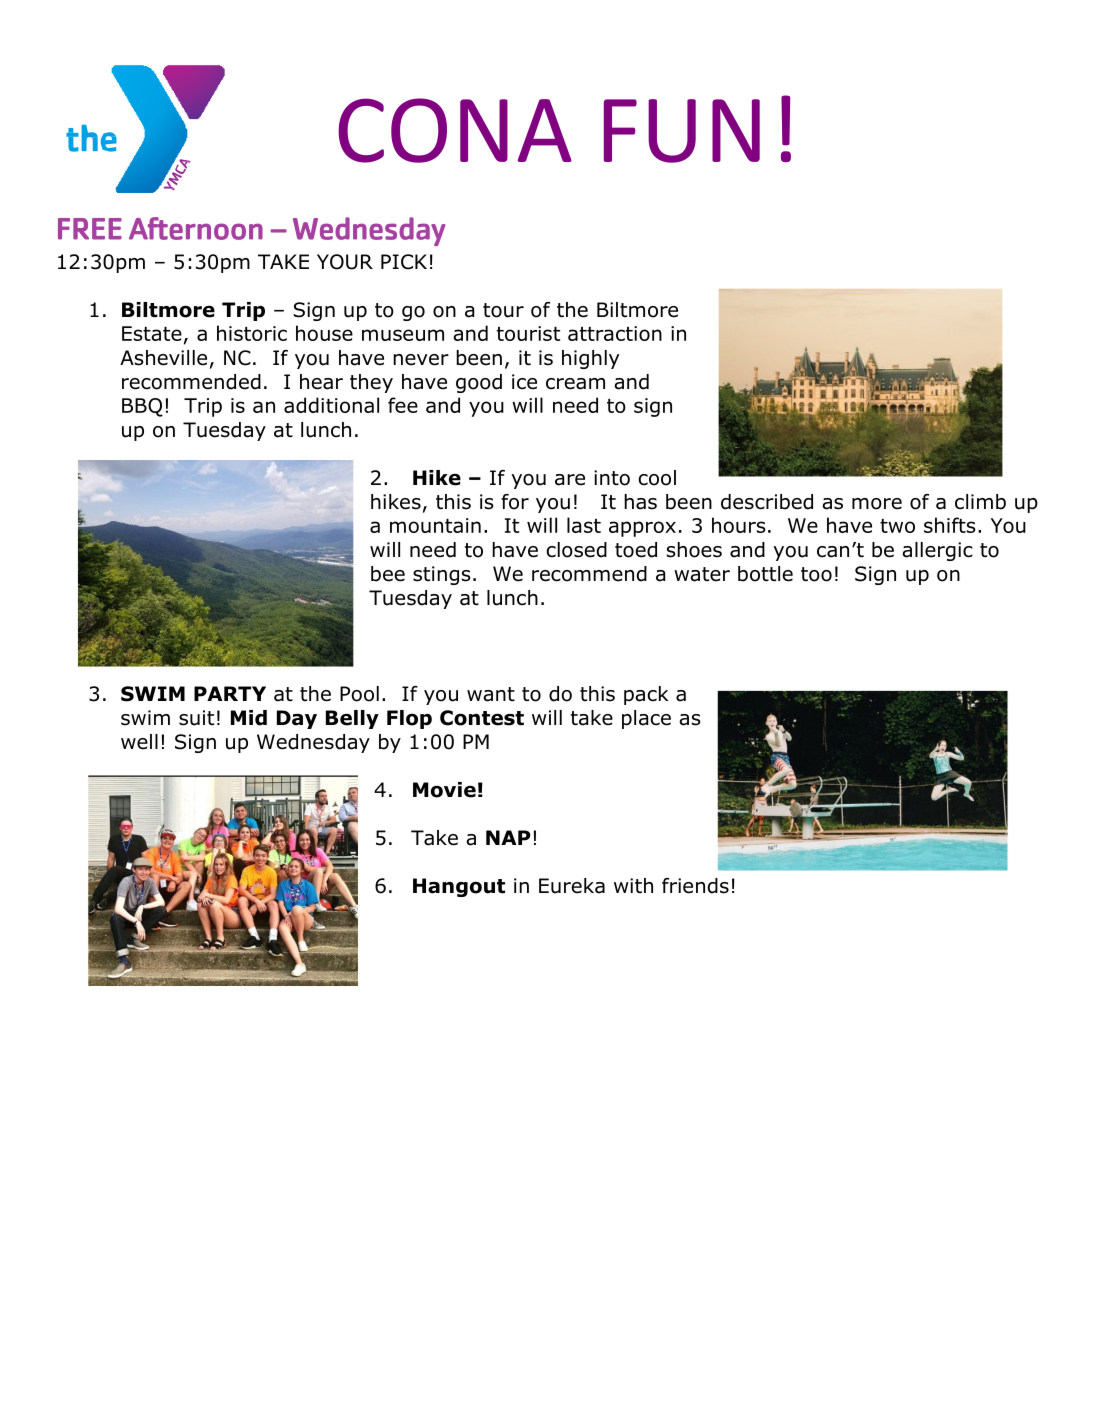 Image resolution: width=1099 pixels, height=1422 pixels. I want to click on CONA, so click(455, 130).
